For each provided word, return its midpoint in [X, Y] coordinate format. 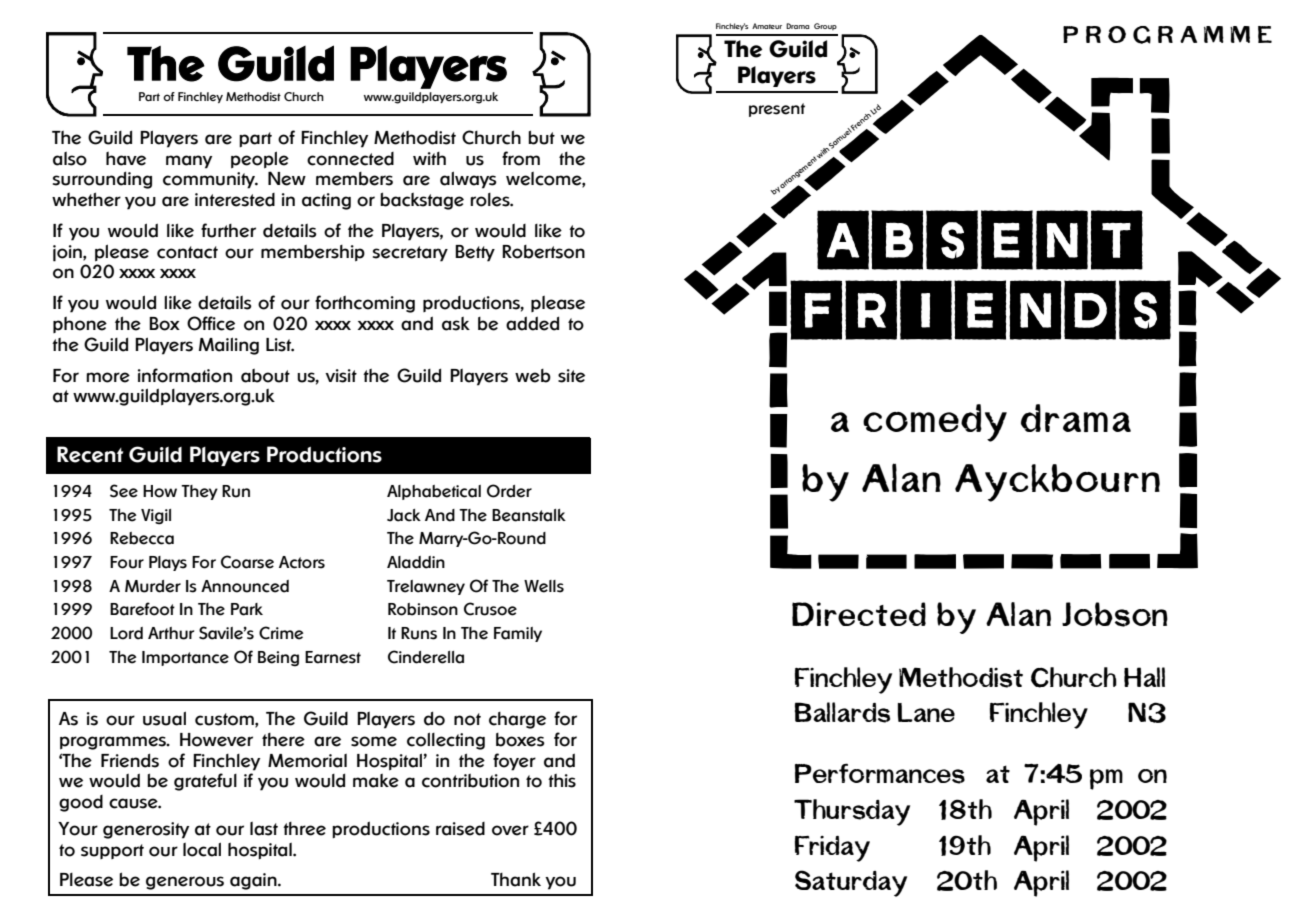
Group [825, 26]
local [202, 849]
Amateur [767, 26]
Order [509, 491]
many [189, 162]
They [199, 492]
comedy [935, 423]
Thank [516, 879]
